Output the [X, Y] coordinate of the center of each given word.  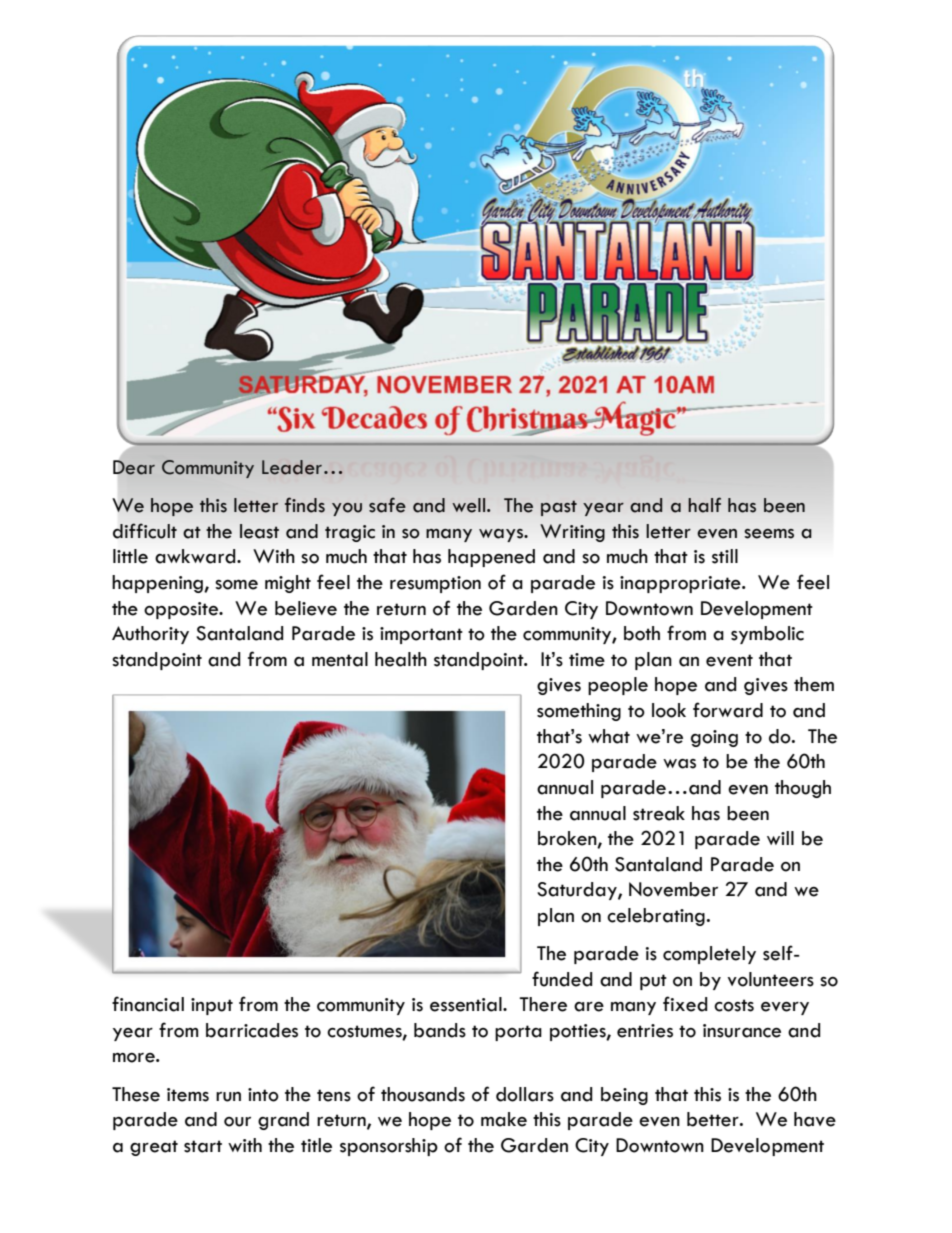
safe [387, 505]
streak [659, 813]
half [704, 505]
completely [709, 955]
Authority [150, 635]
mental [340, 659]
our [237, 1122]
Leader [293, 467]
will [780, 838]
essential [467, 1004]
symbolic [767, 635]
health [401, 659]
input [212, 1006]
